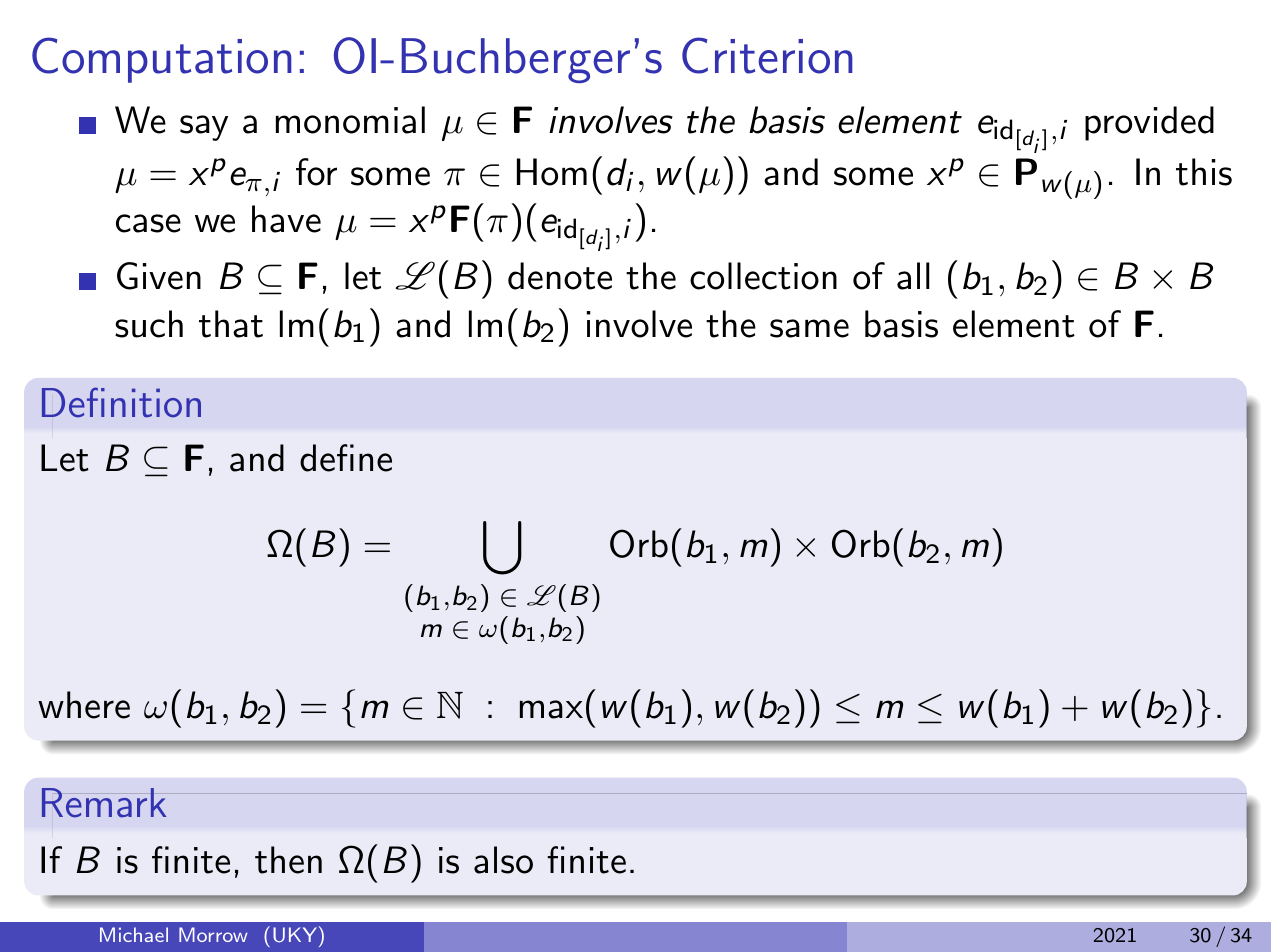  What do you see at coordinates (162, 60) in the screenshot?
I see `Computation` at bounding box center [162, 60].
